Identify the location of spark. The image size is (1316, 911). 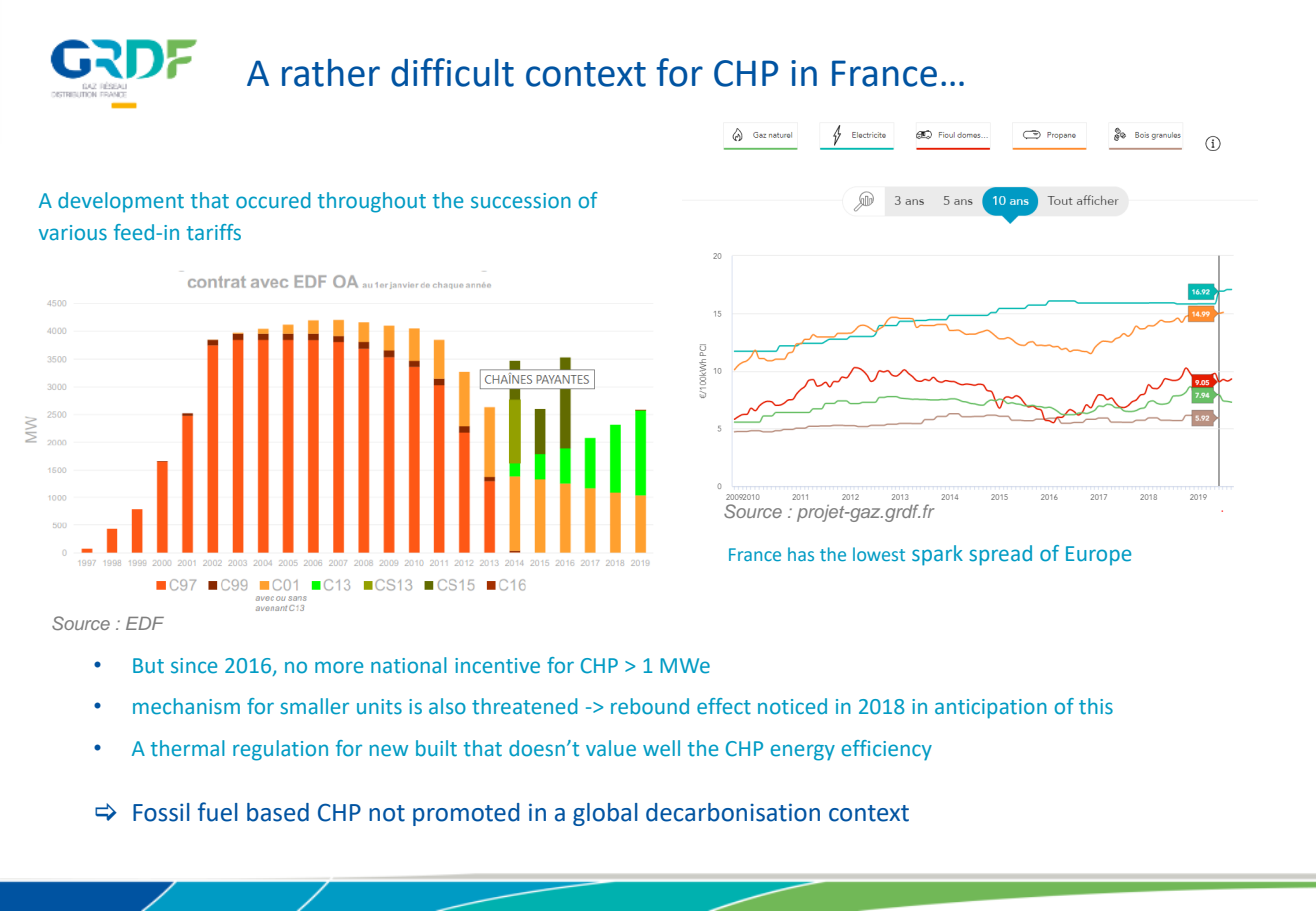
(937, 555).
